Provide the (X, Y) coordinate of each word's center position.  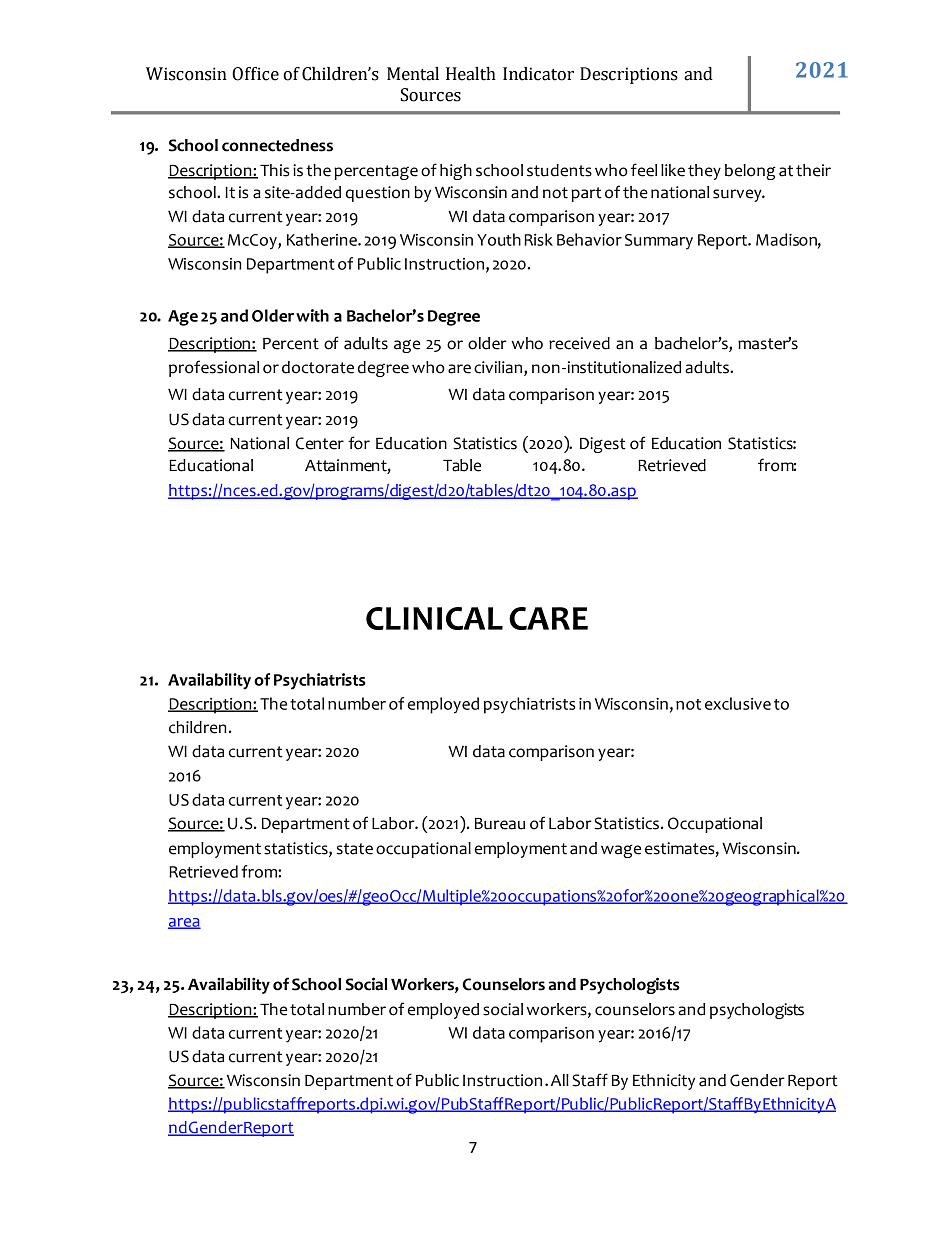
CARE (548, 618)
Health (471, 74)
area (184, 923)
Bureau (500, 824)
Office (255, 74)
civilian (499, 367)
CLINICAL (434, 618)
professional (214, 368)
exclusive (738, 703)
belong (750, 172)
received (579, 343)
